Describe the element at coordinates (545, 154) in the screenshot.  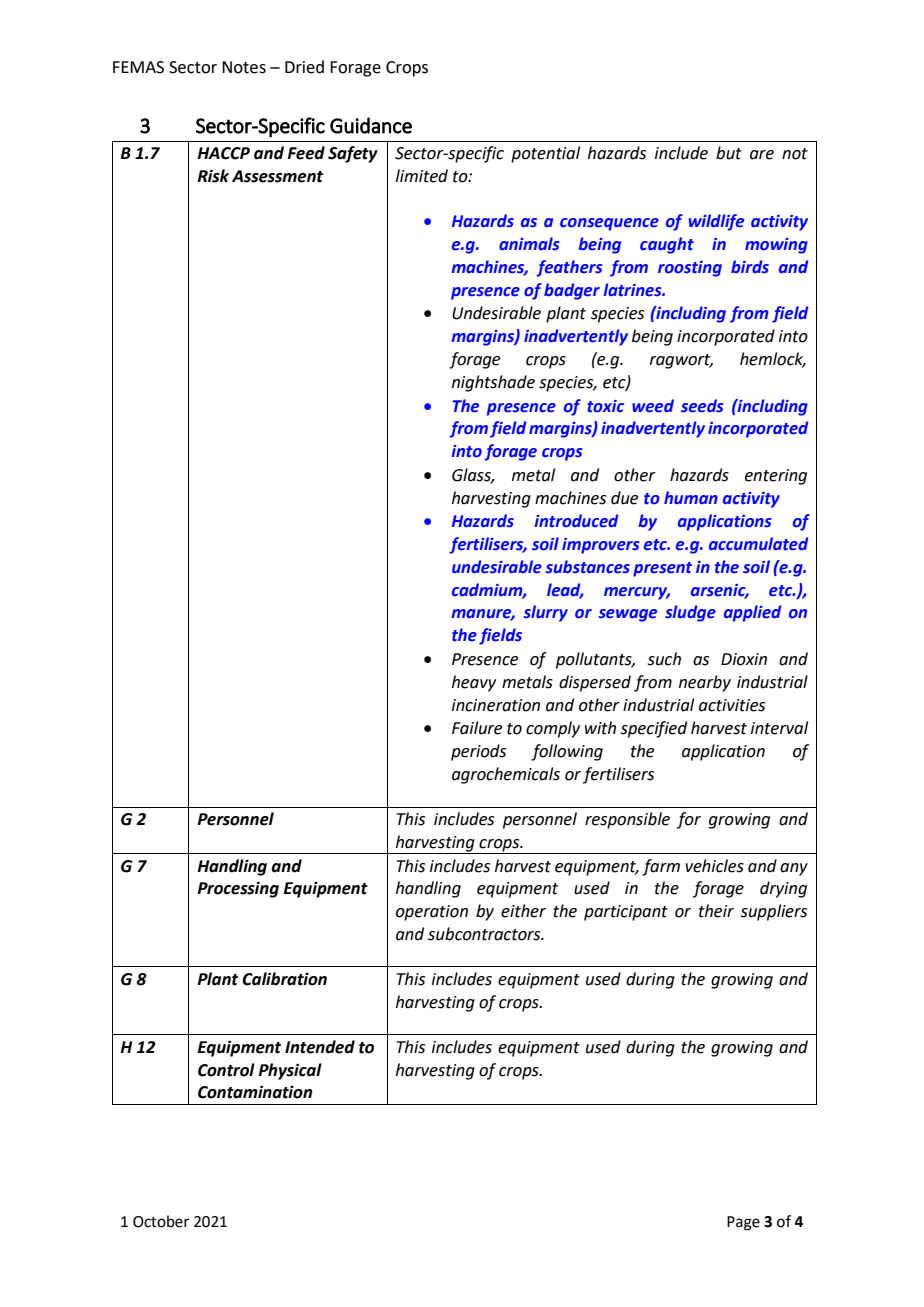
I see `potential` at that location.
